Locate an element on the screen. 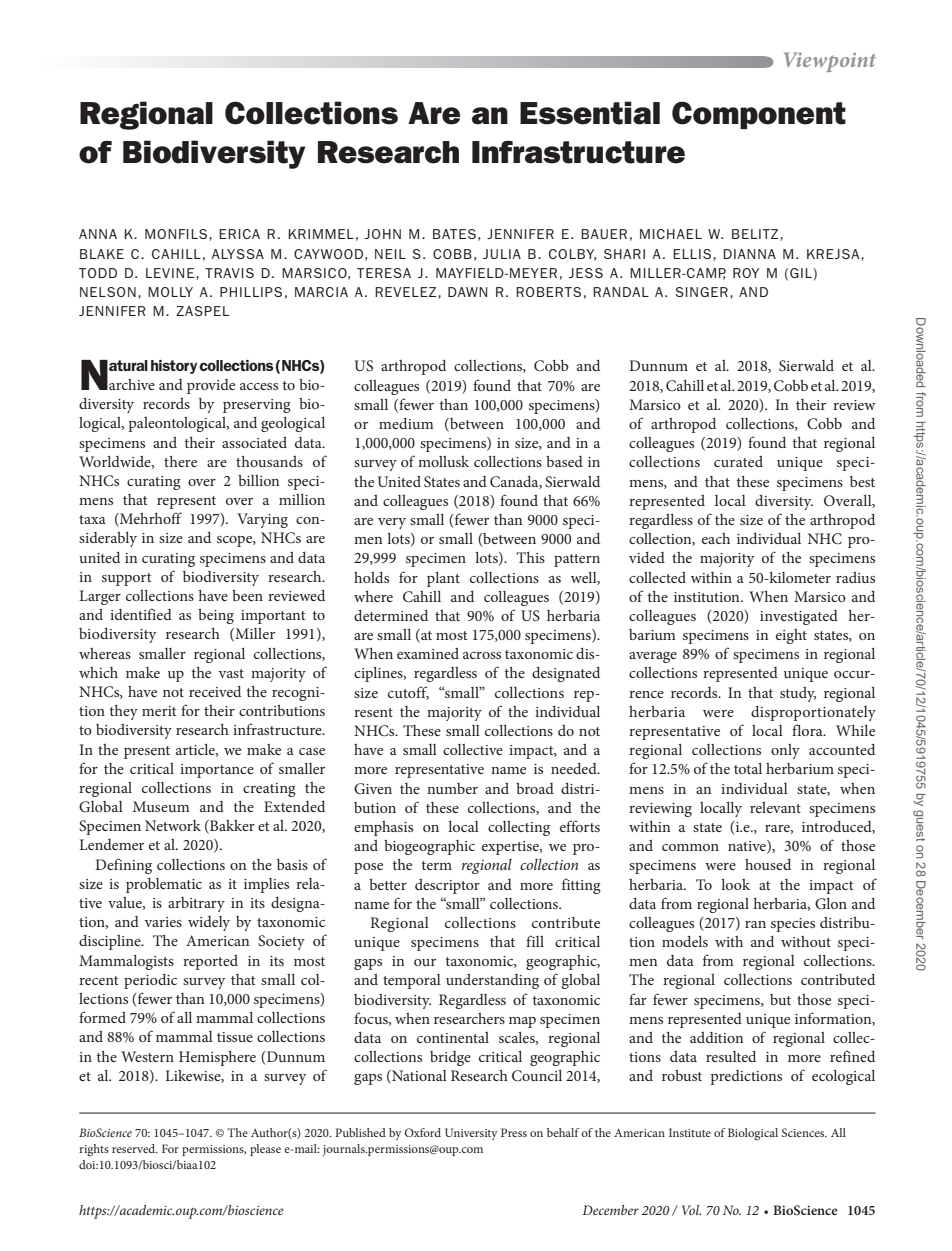 This screenshot has width=952, height=1251. there is located at coordinates (180, 461).
